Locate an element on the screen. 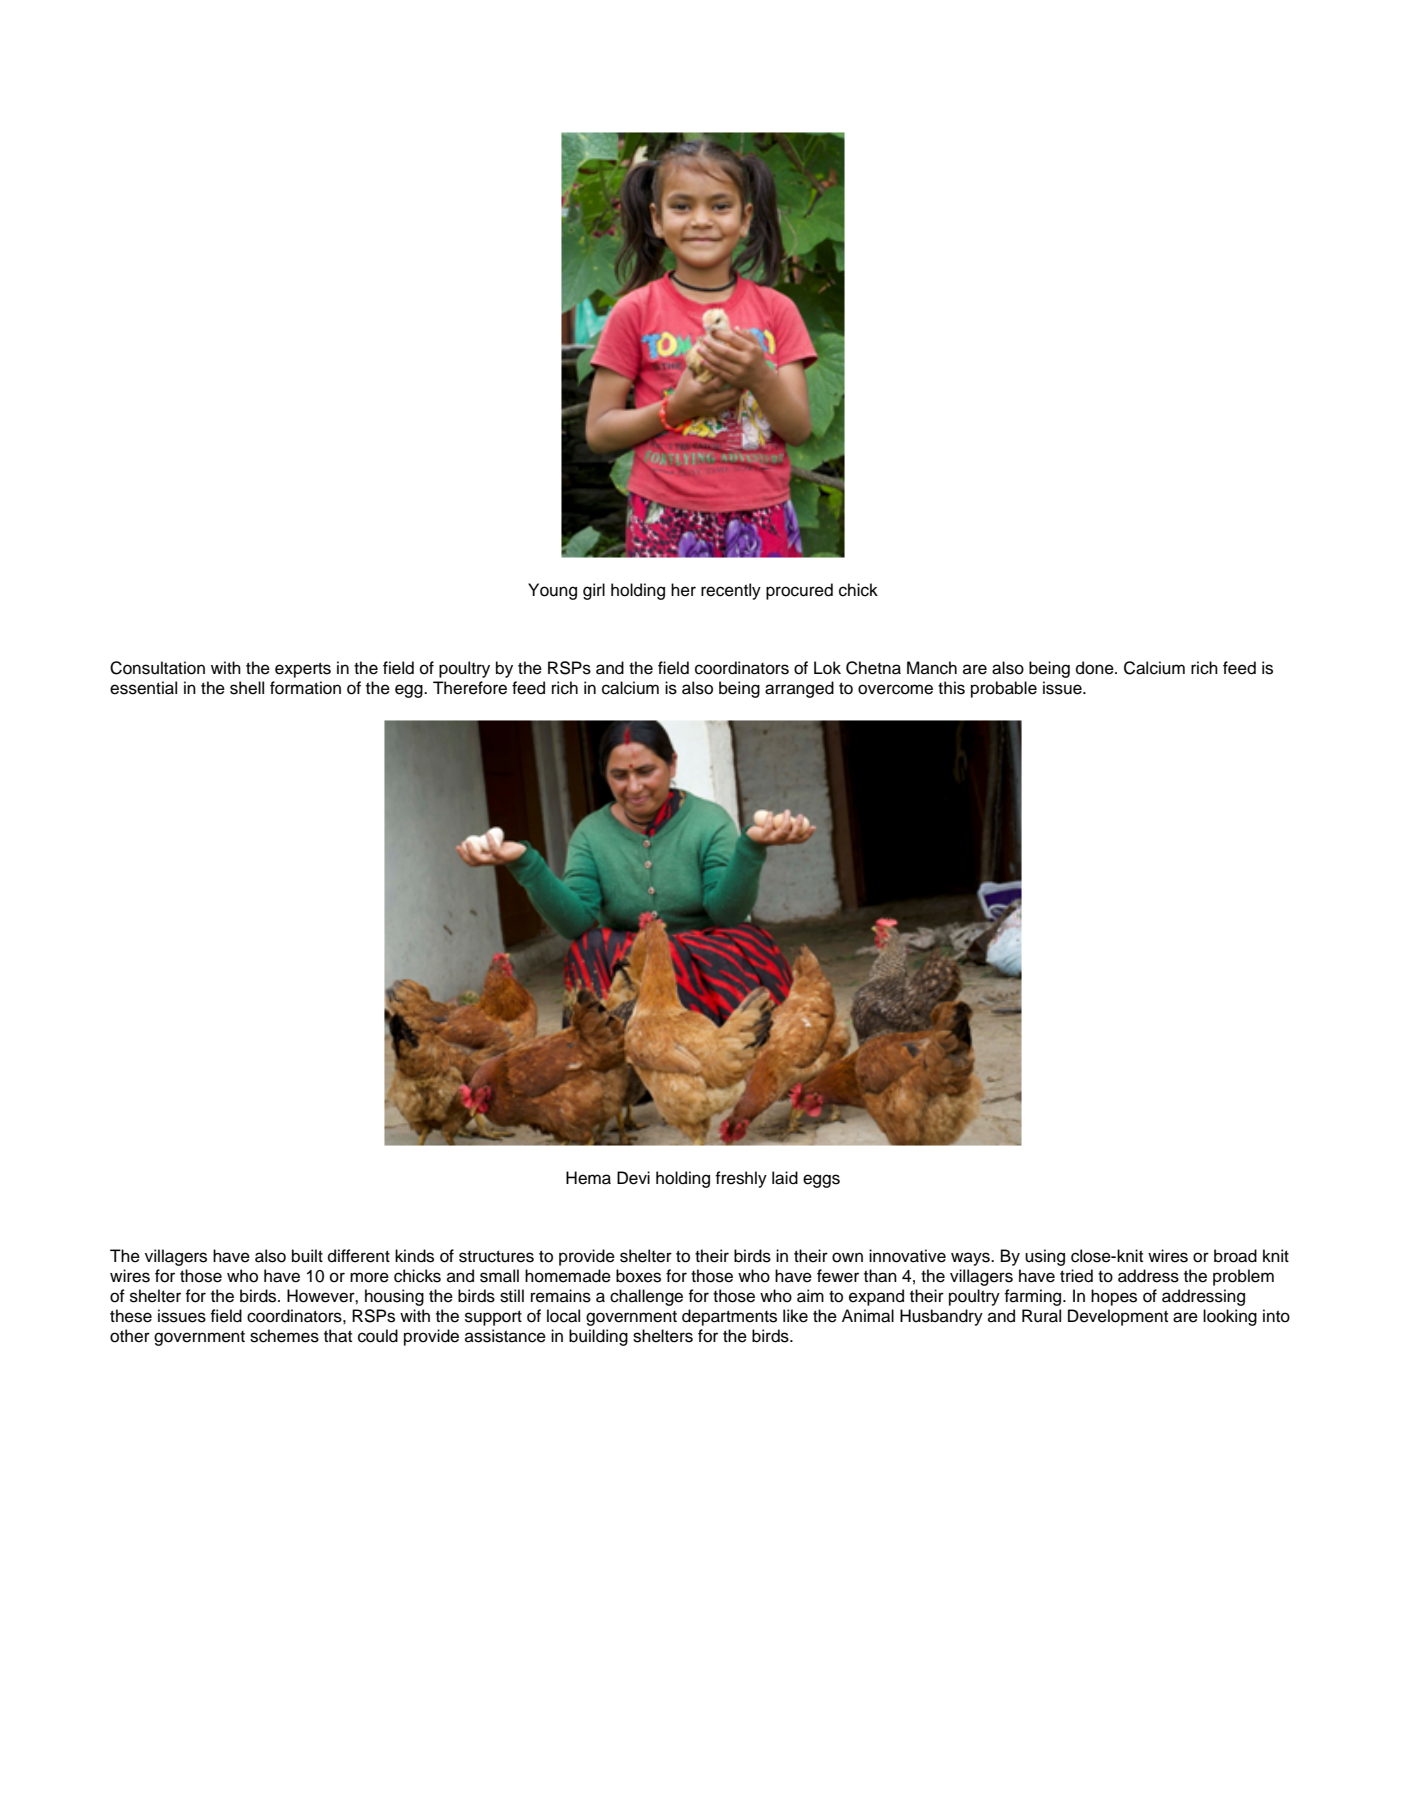 The height and width of the screenshot is (1820, 1406). departments is located at coordinates (729, 1317).
